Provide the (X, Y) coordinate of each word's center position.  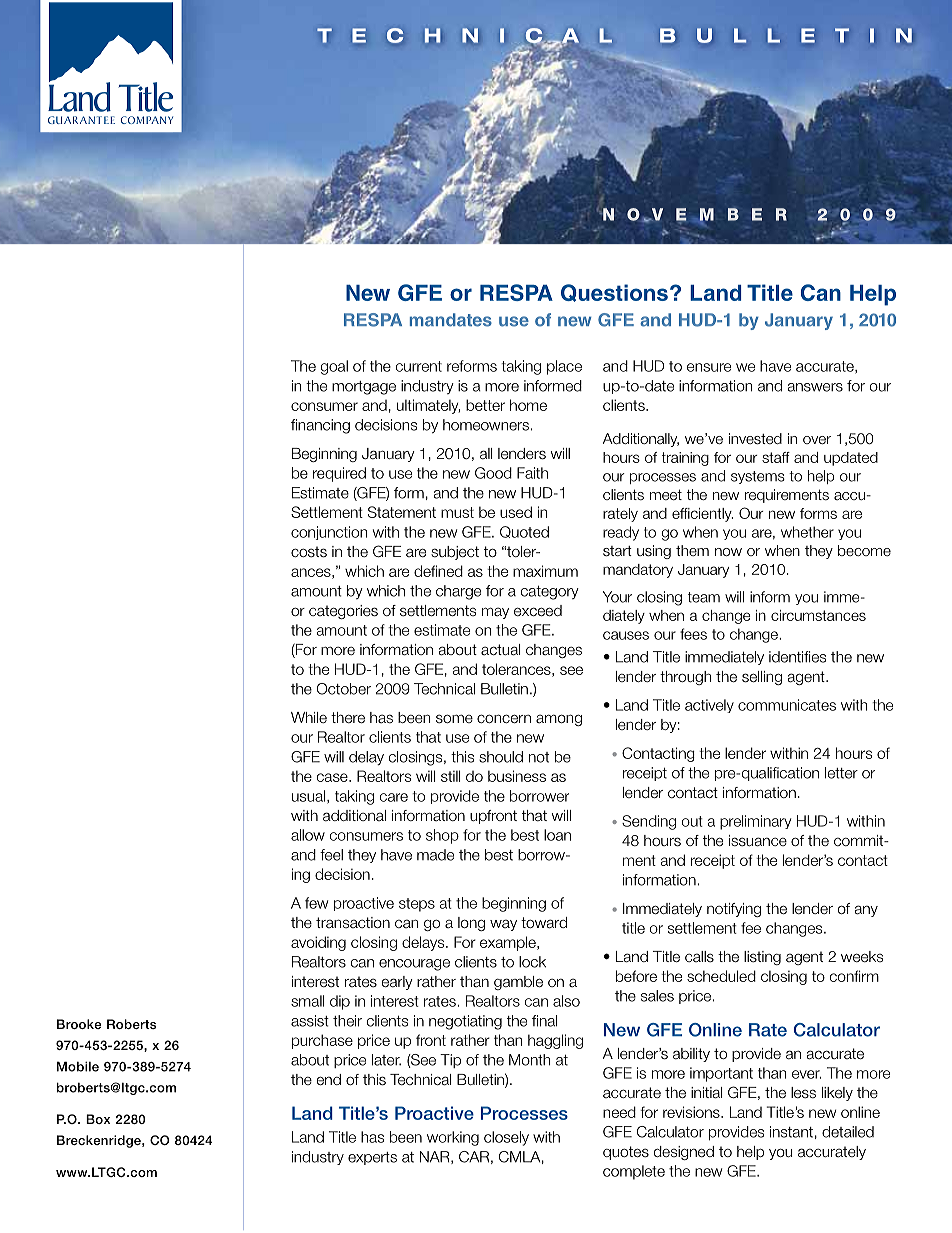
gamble (518, 983)
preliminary (755, 822)
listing (762, 958)
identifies (797, 657)
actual (500, 650)
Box (98, 1119)
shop (442, 836)
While (309, 717)
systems (758, 477)
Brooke (79, 1024)
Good (493, 473)
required (339, 474)
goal (334, 367)
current (419, 366)
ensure (709, 367)
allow (308, 835)
